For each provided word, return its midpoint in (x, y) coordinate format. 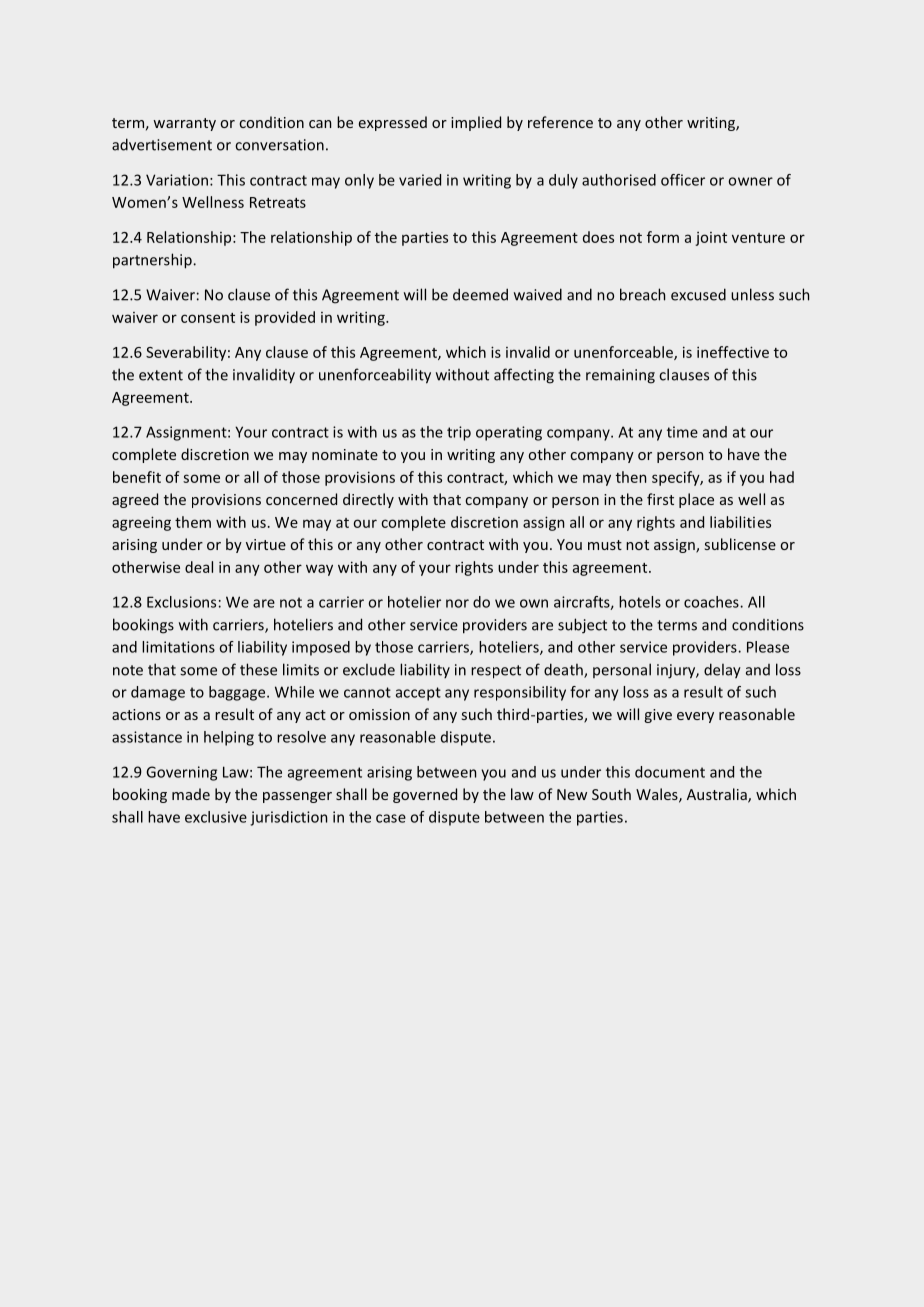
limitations (178, 647)
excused (698, 294)
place (696, 500)
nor (457, 603)
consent (208, 318)
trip (459, 433)
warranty (184, 124)
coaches (712, 602)
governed (425, 795)
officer (683, 180)
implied (476, 123)
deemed (480, 294)
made (191, 794)
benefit (137, 477)
